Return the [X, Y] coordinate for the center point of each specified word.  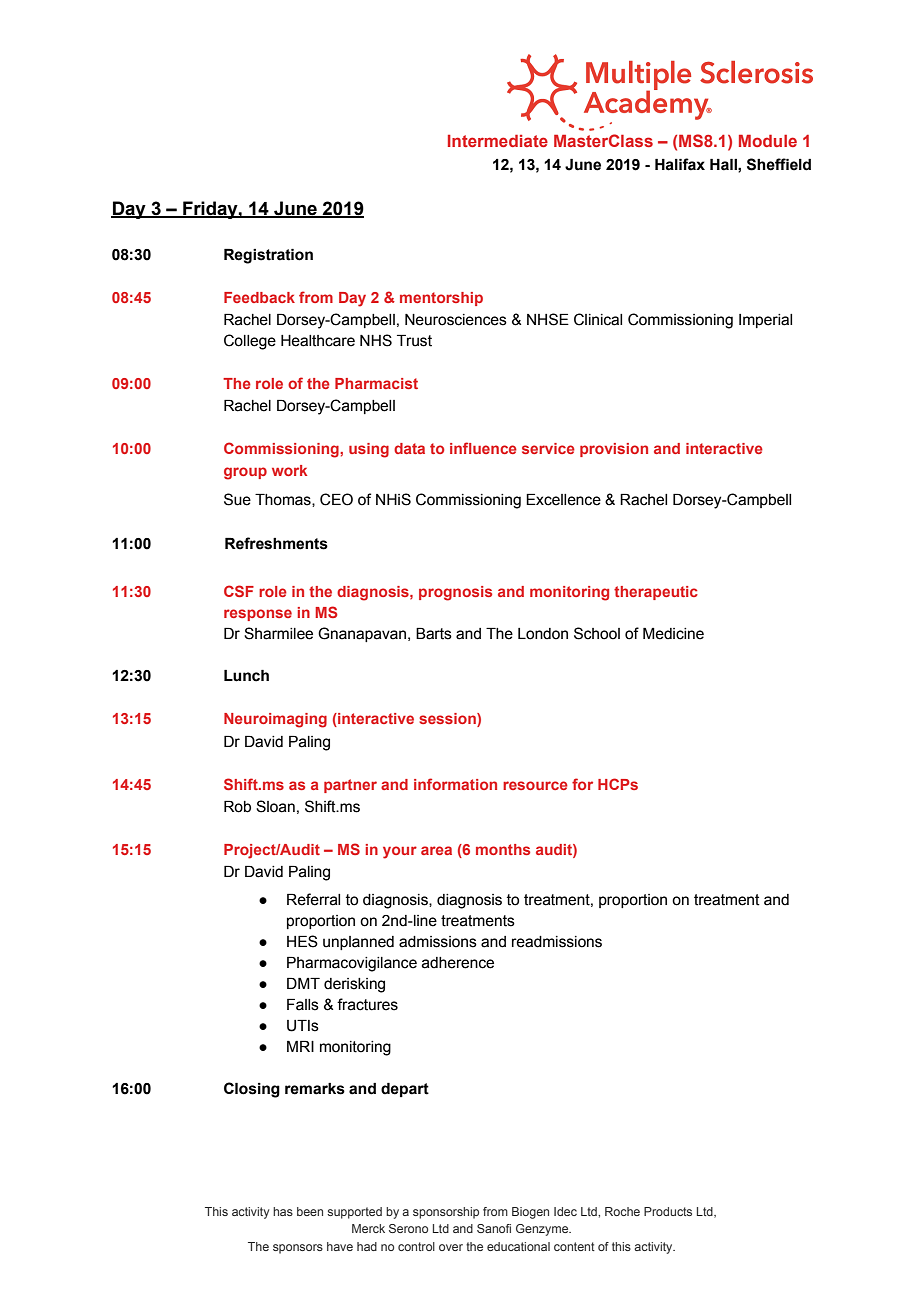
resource [535, 785]
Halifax [680, 164]
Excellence [563, 500]
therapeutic [656, 593]
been [310, 1211]
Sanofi [494, 1228]
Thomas [284, 500]
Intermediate [498, 141]
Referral [313, 899]
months [503, 849]
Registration [268, 256]
